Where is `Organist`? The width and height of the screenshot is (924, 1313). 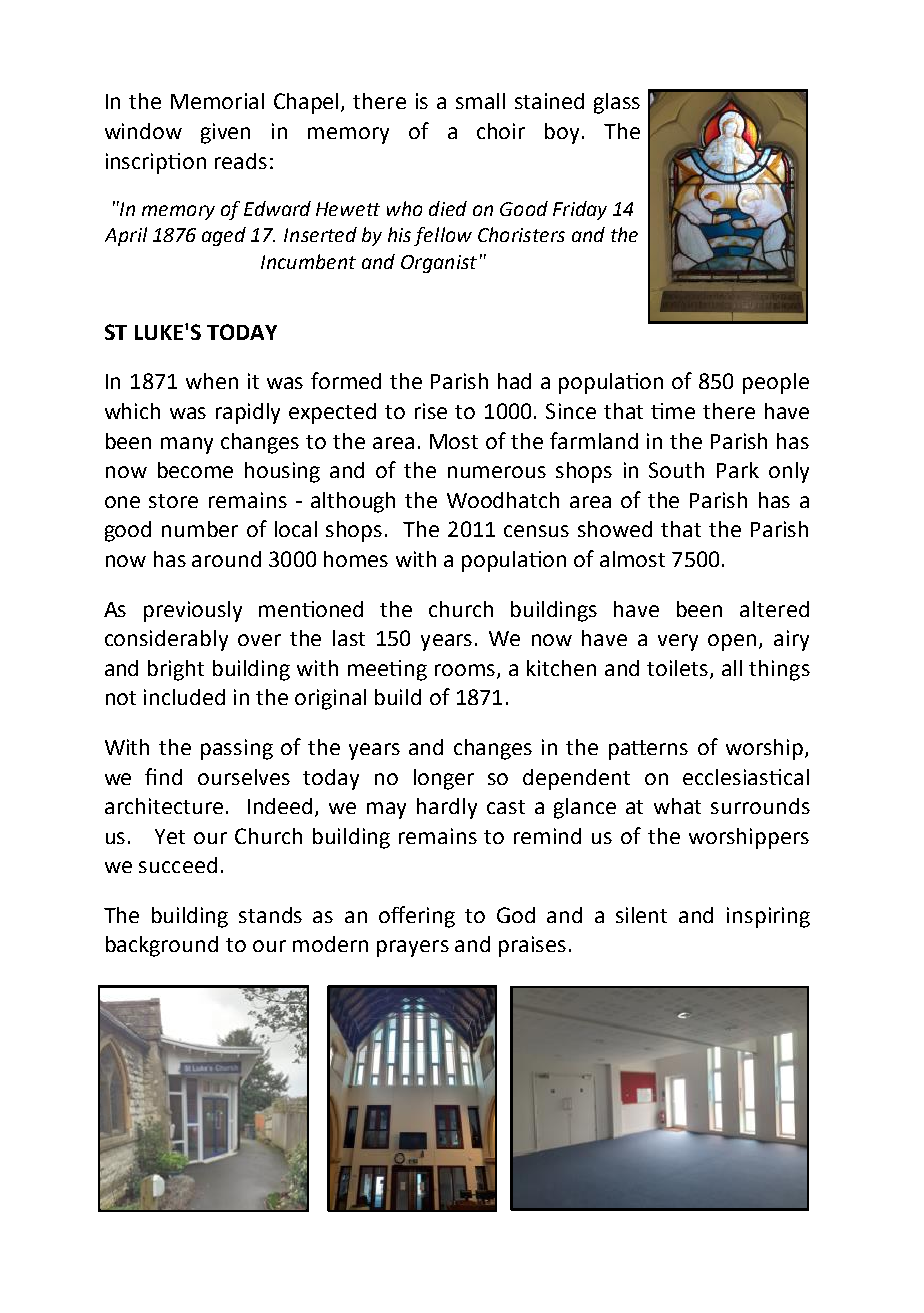
Organist is located at coordinates (439, 264).
